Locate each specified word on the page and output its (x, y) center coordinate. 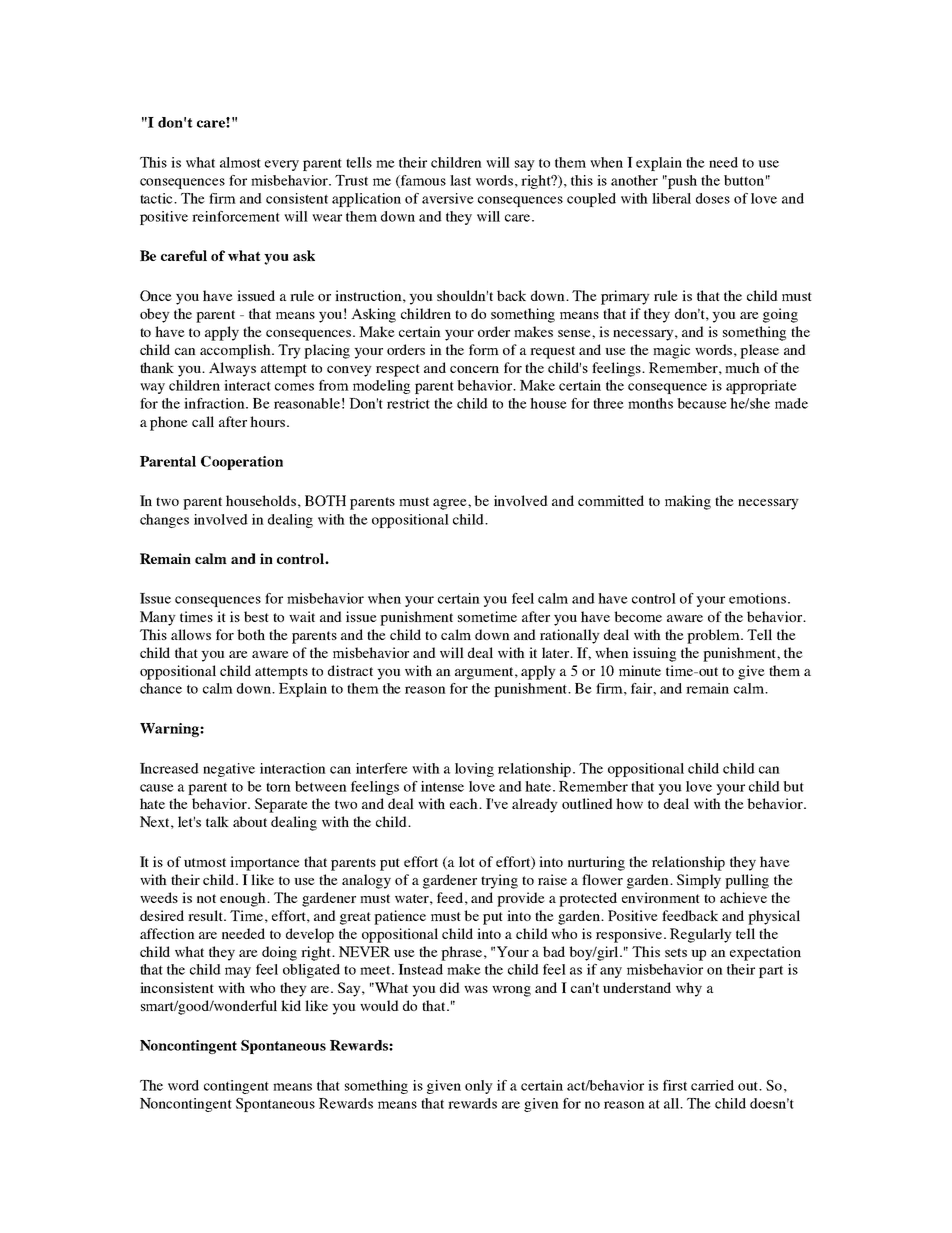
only (479, 1087)
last (460, 180)
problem (714, 636)
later (557, 652)
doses (713, 198)
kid (291, 1005)
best (256, 616)
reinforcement (236, 216)
